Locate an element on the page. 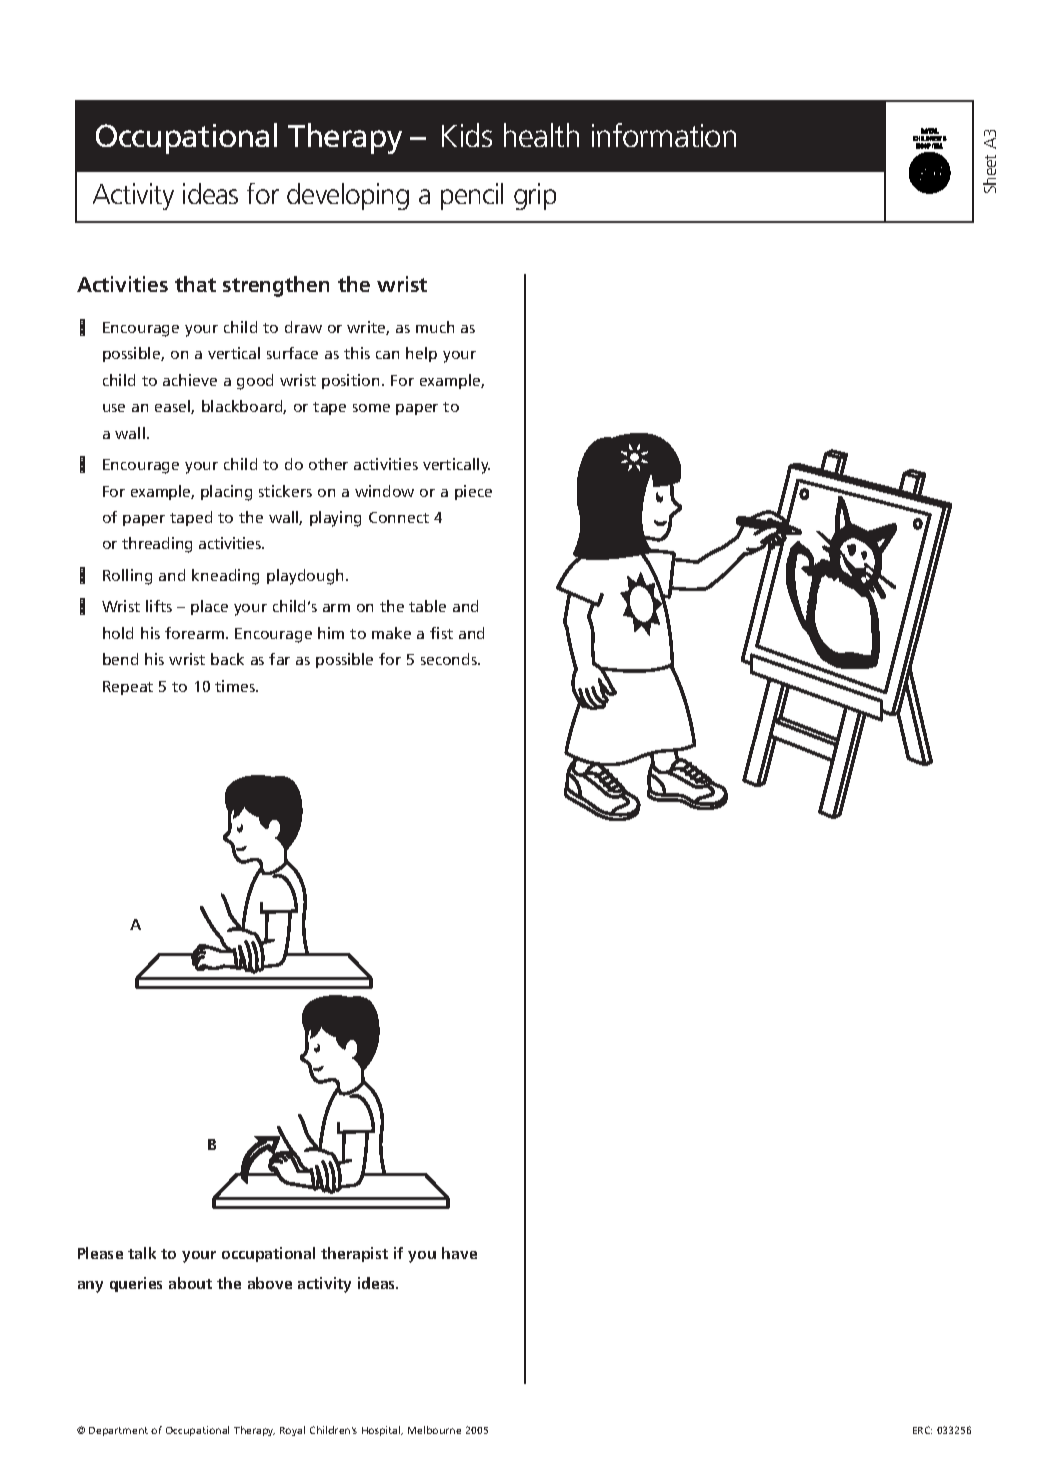 The width and height of the page is (1048, 1482). seconds is located at coordinates (450, 659).
